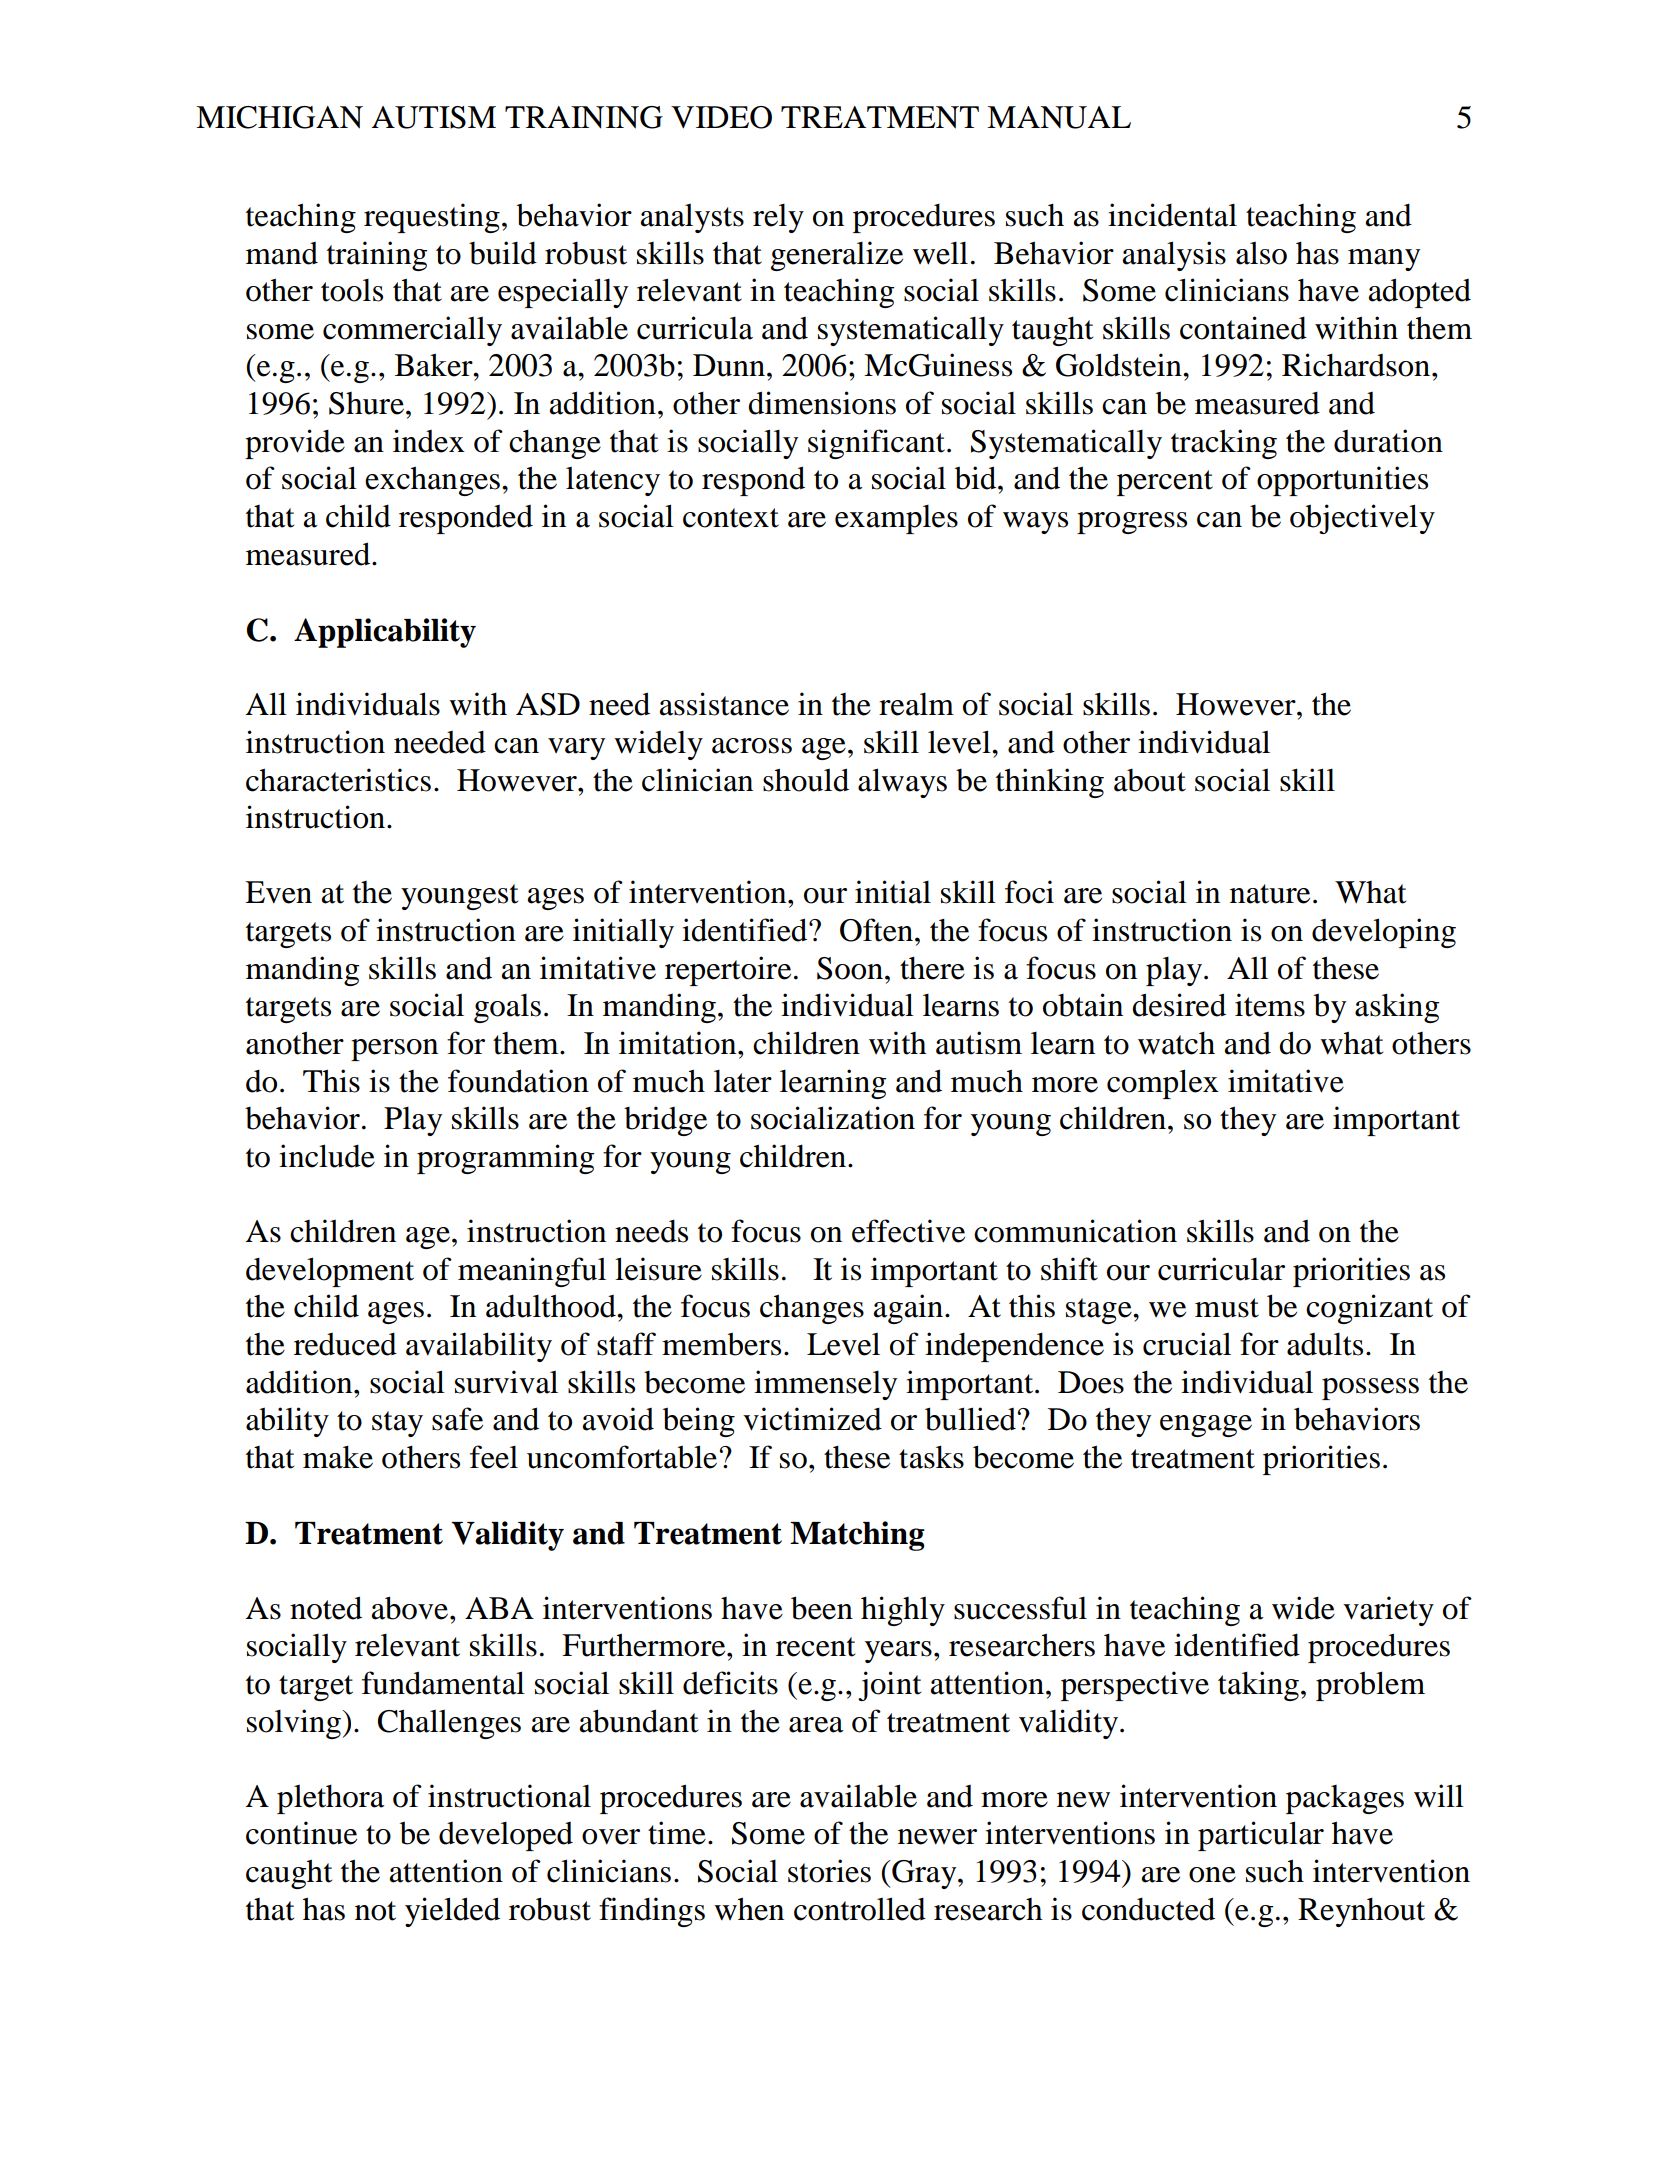  I want to click on also, so click(1261, 253).
